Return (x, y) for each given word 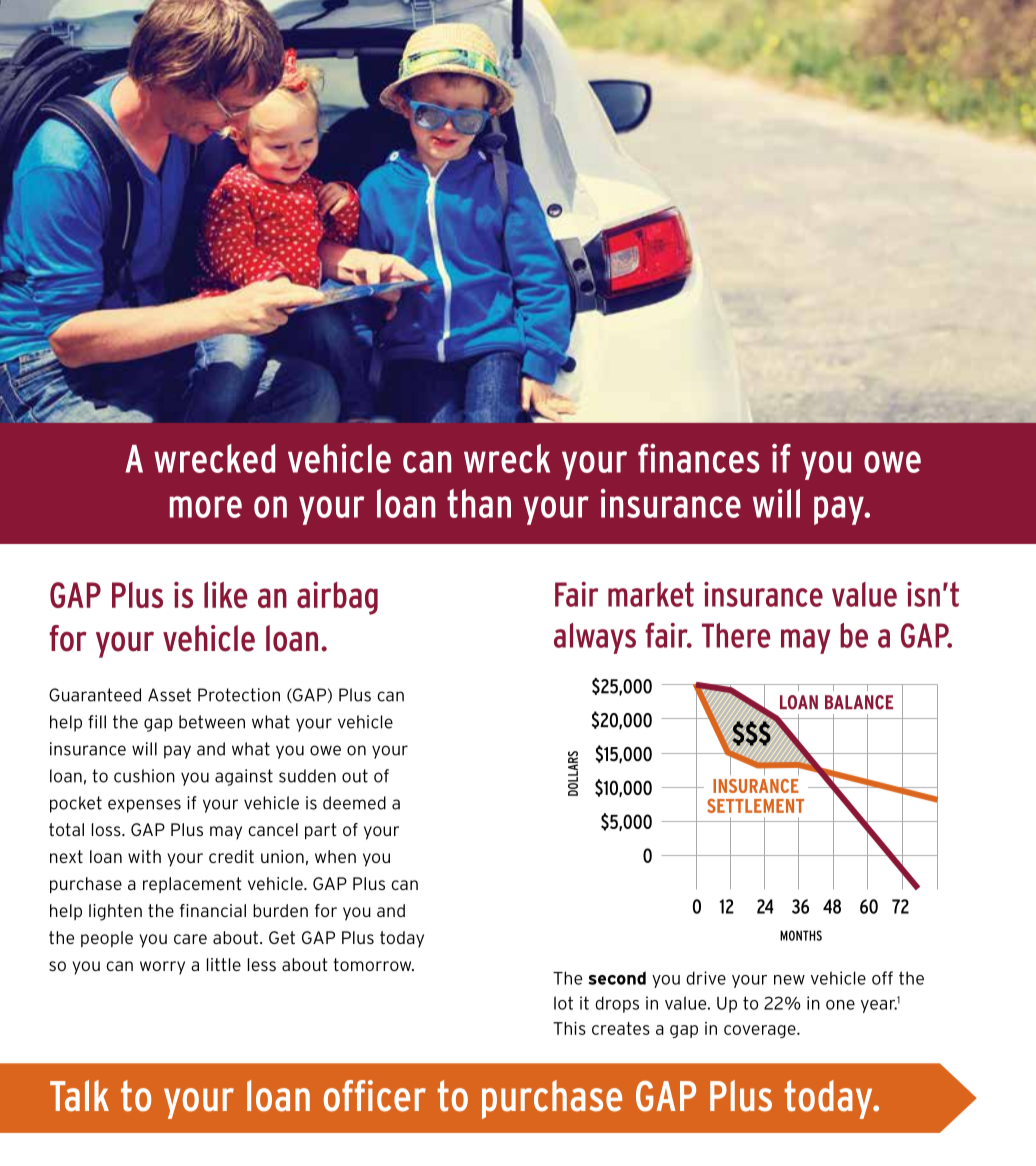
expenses (144, 806)
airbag (337, 598)
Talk (79, 1096)
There (736, 635)
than (479, 503)
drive (706, 978)
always (595, 638)
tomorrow (373, 964)
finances (699, 458)
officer (375, 1096)
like (226, 594)
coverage (761, 1031)
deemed (354, 803)
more (206, 507)
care (190, 939)
